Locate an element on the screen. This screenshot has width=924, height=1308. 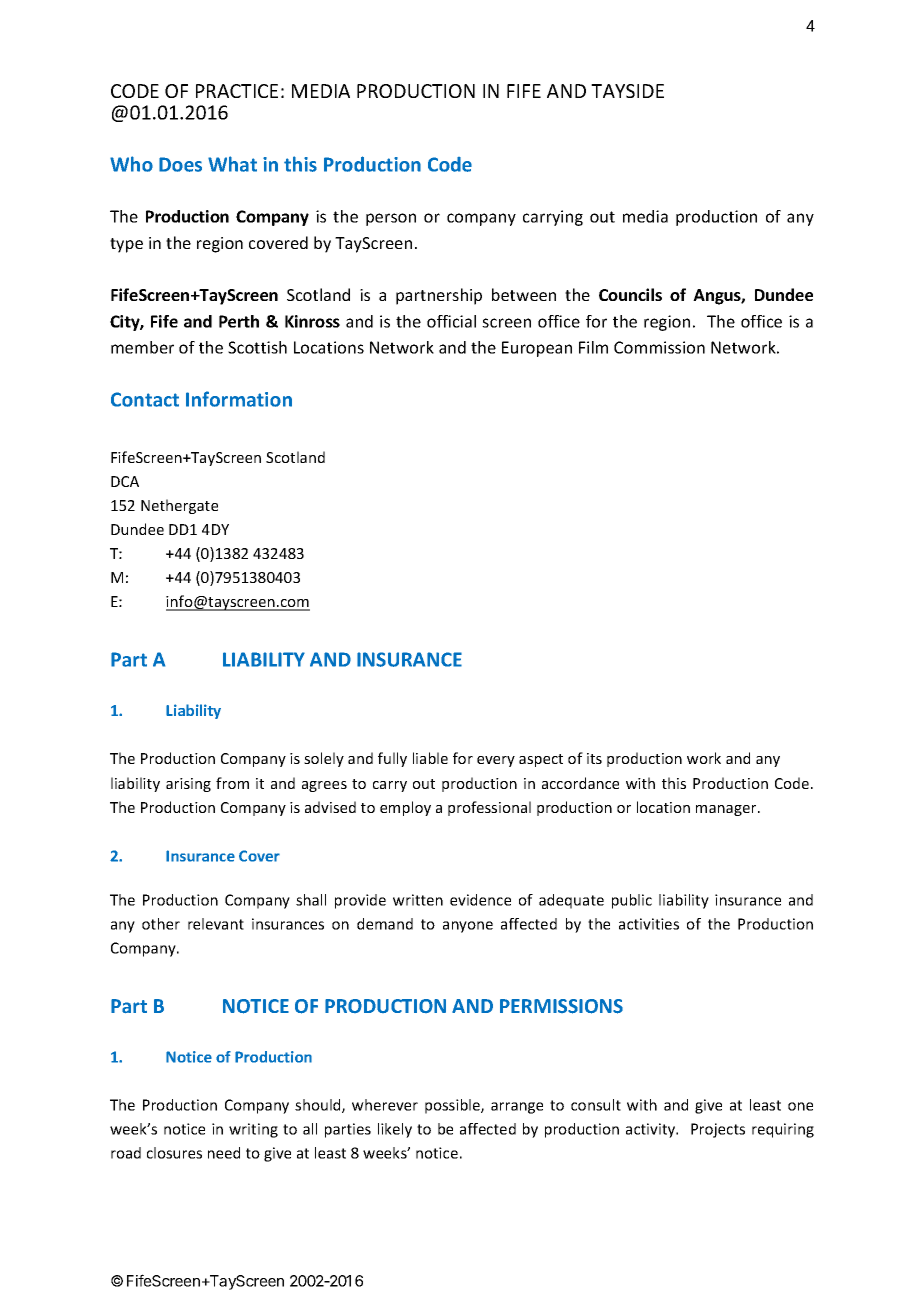
DCA is located at coordinates (125, 481).
